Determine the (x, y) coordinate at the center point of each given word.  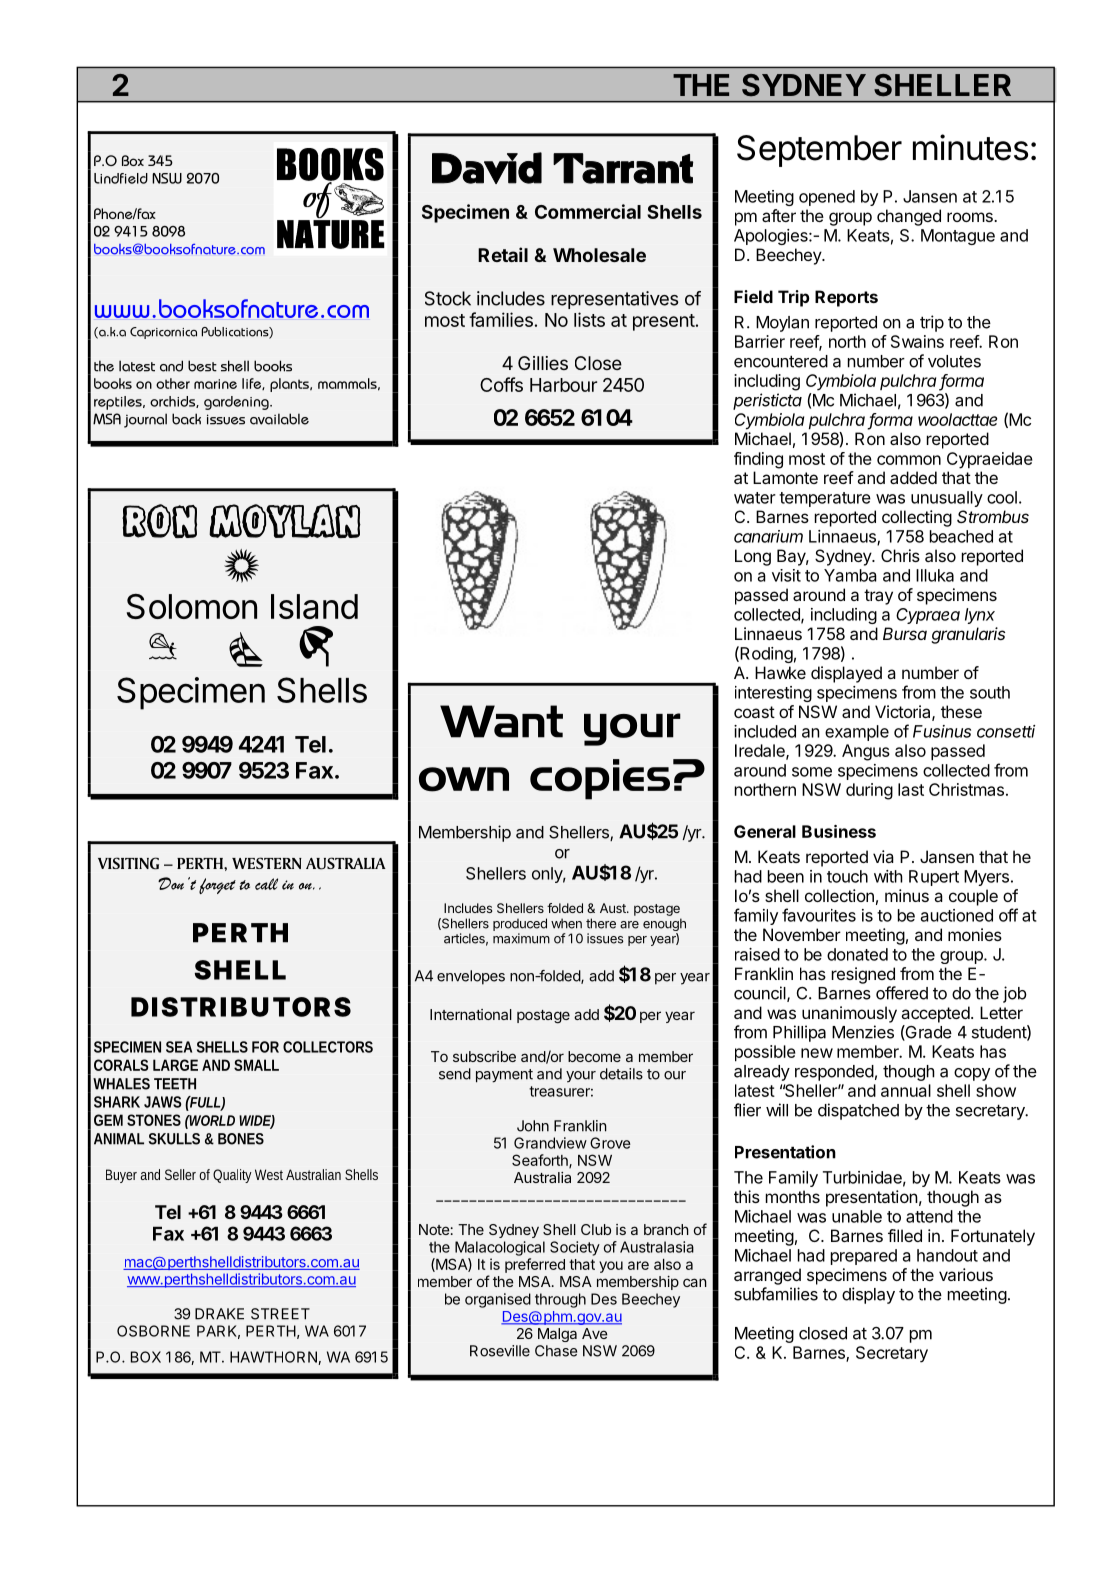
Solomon (192, 606)
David (487, 168)
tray (878, 597)
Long (753, 557)
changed (909, 217)
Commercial (588, 211)
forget (217, 886)
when (566, 923)
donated (857, 954)
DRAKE (219, 1314)
